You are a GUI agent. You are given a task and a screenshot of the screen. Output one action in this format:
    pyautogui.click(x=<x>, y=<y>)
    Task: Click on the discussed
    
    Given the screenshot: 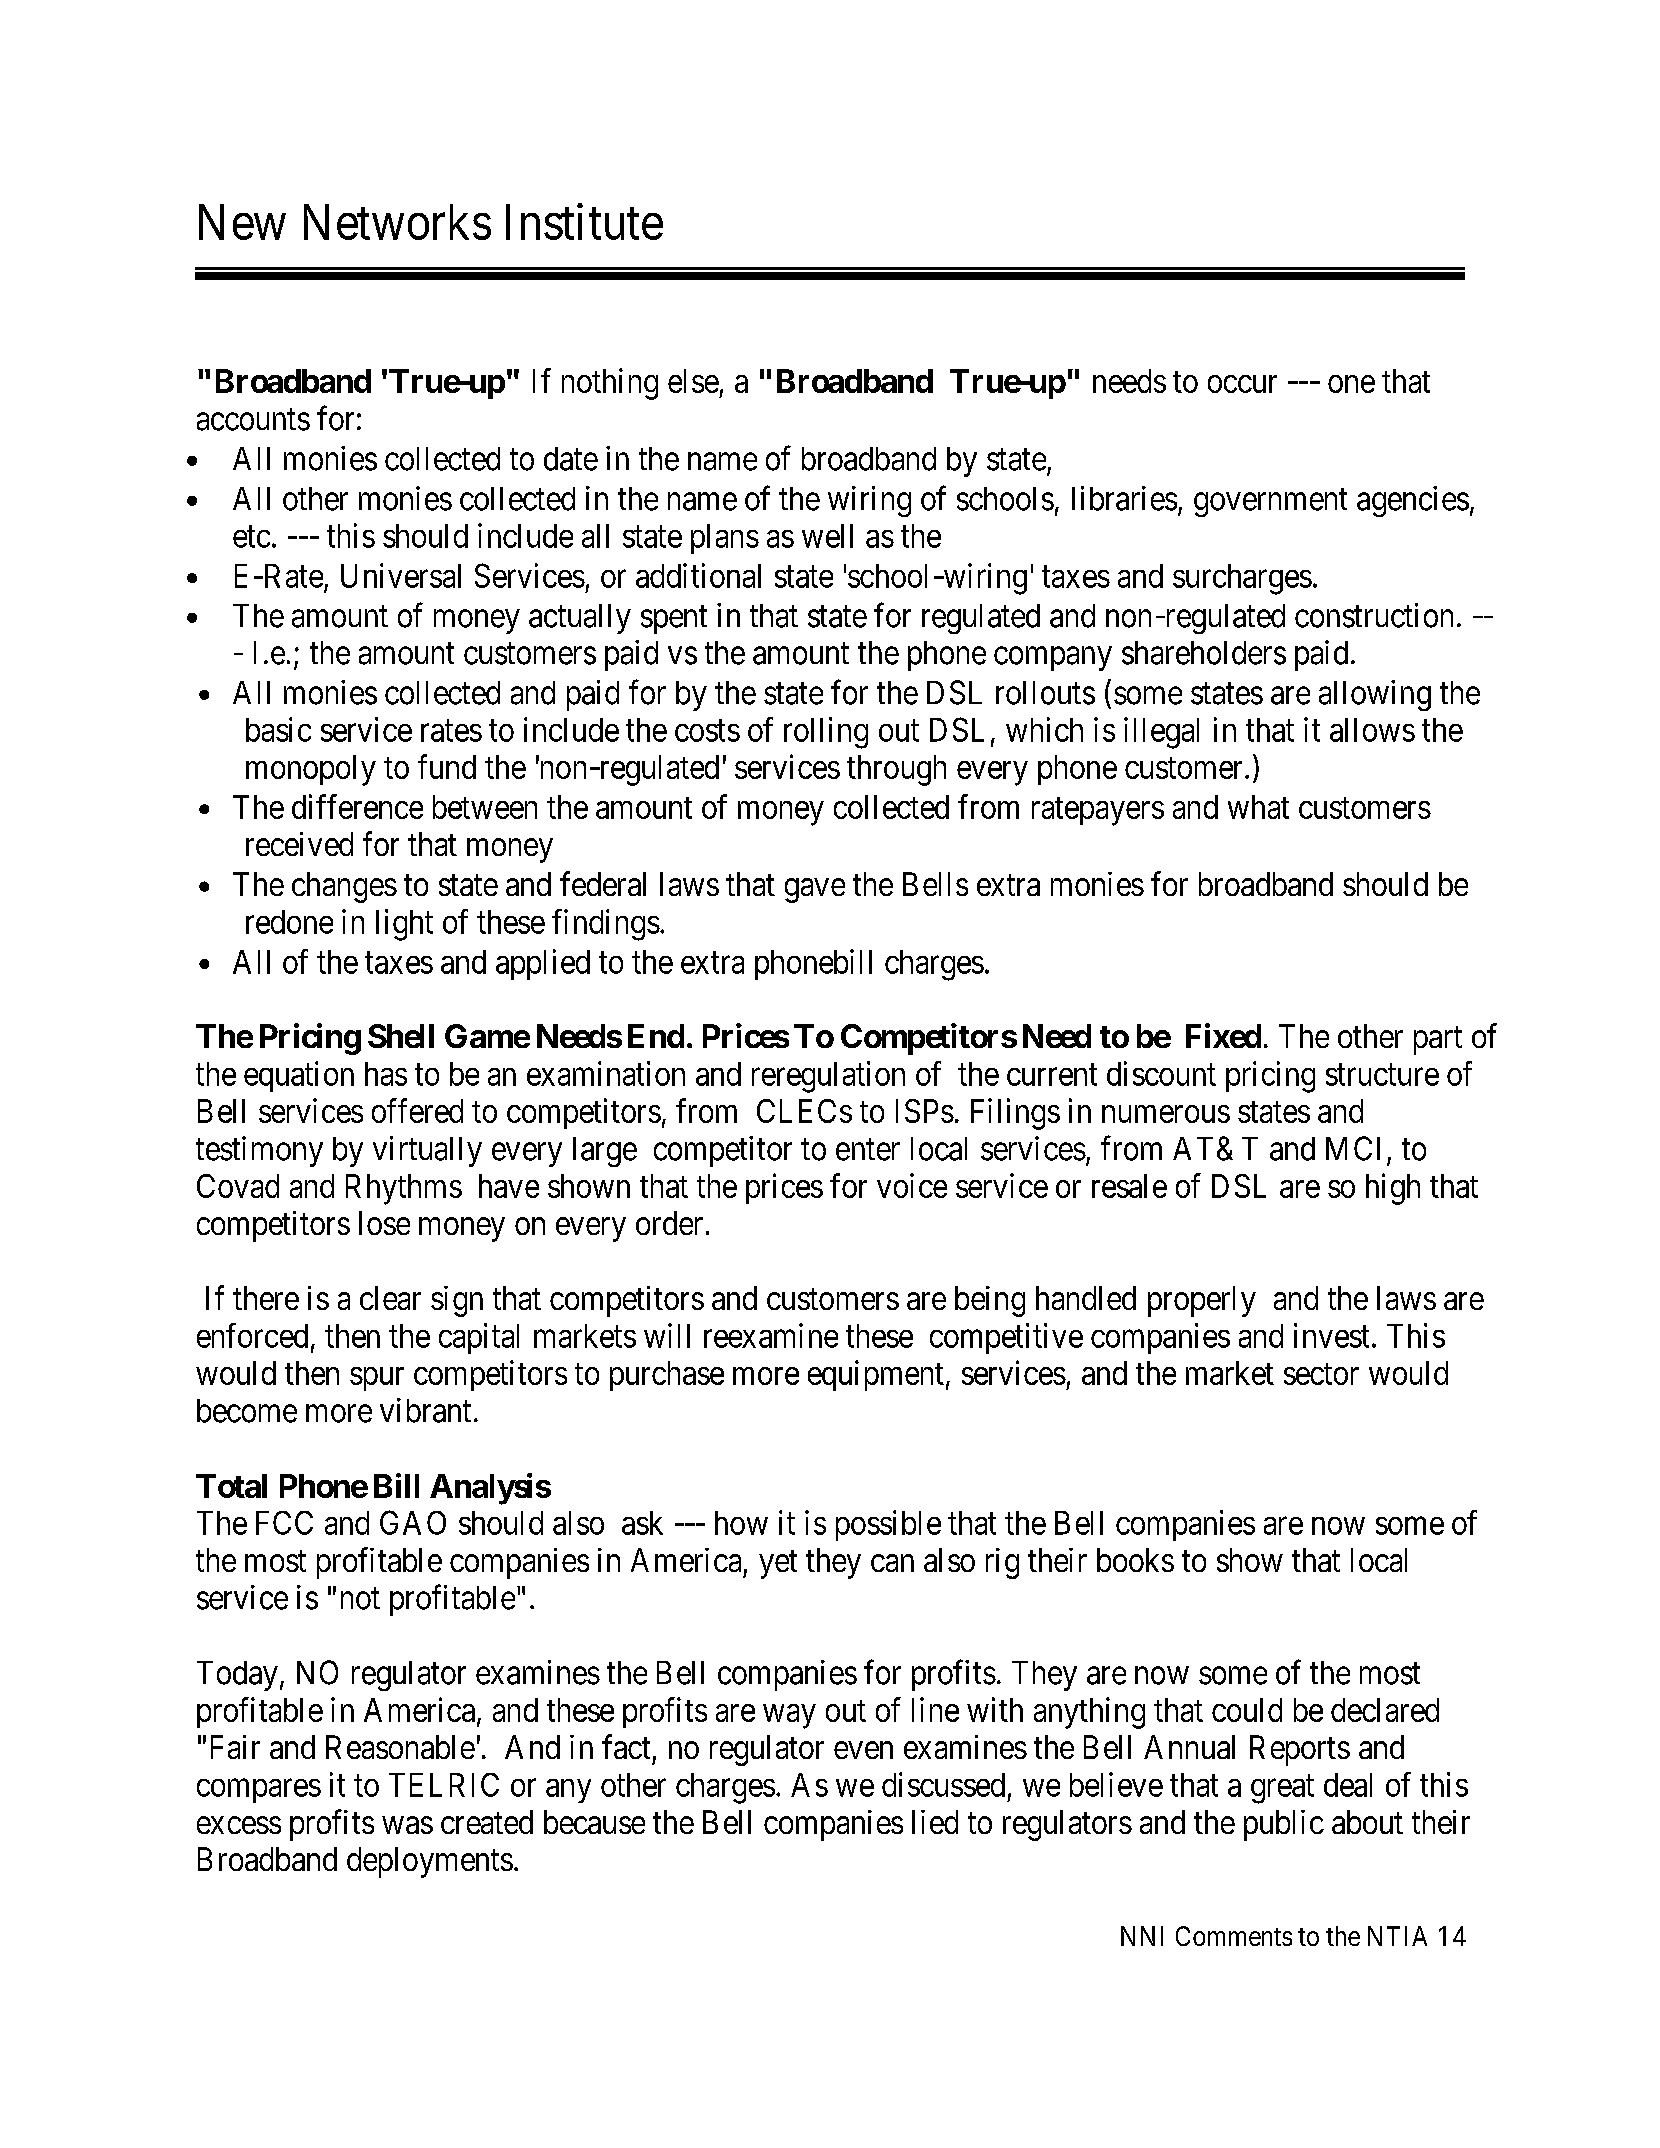 What is the action you would take?
    pyautogui.click(x=943, y=1784)
